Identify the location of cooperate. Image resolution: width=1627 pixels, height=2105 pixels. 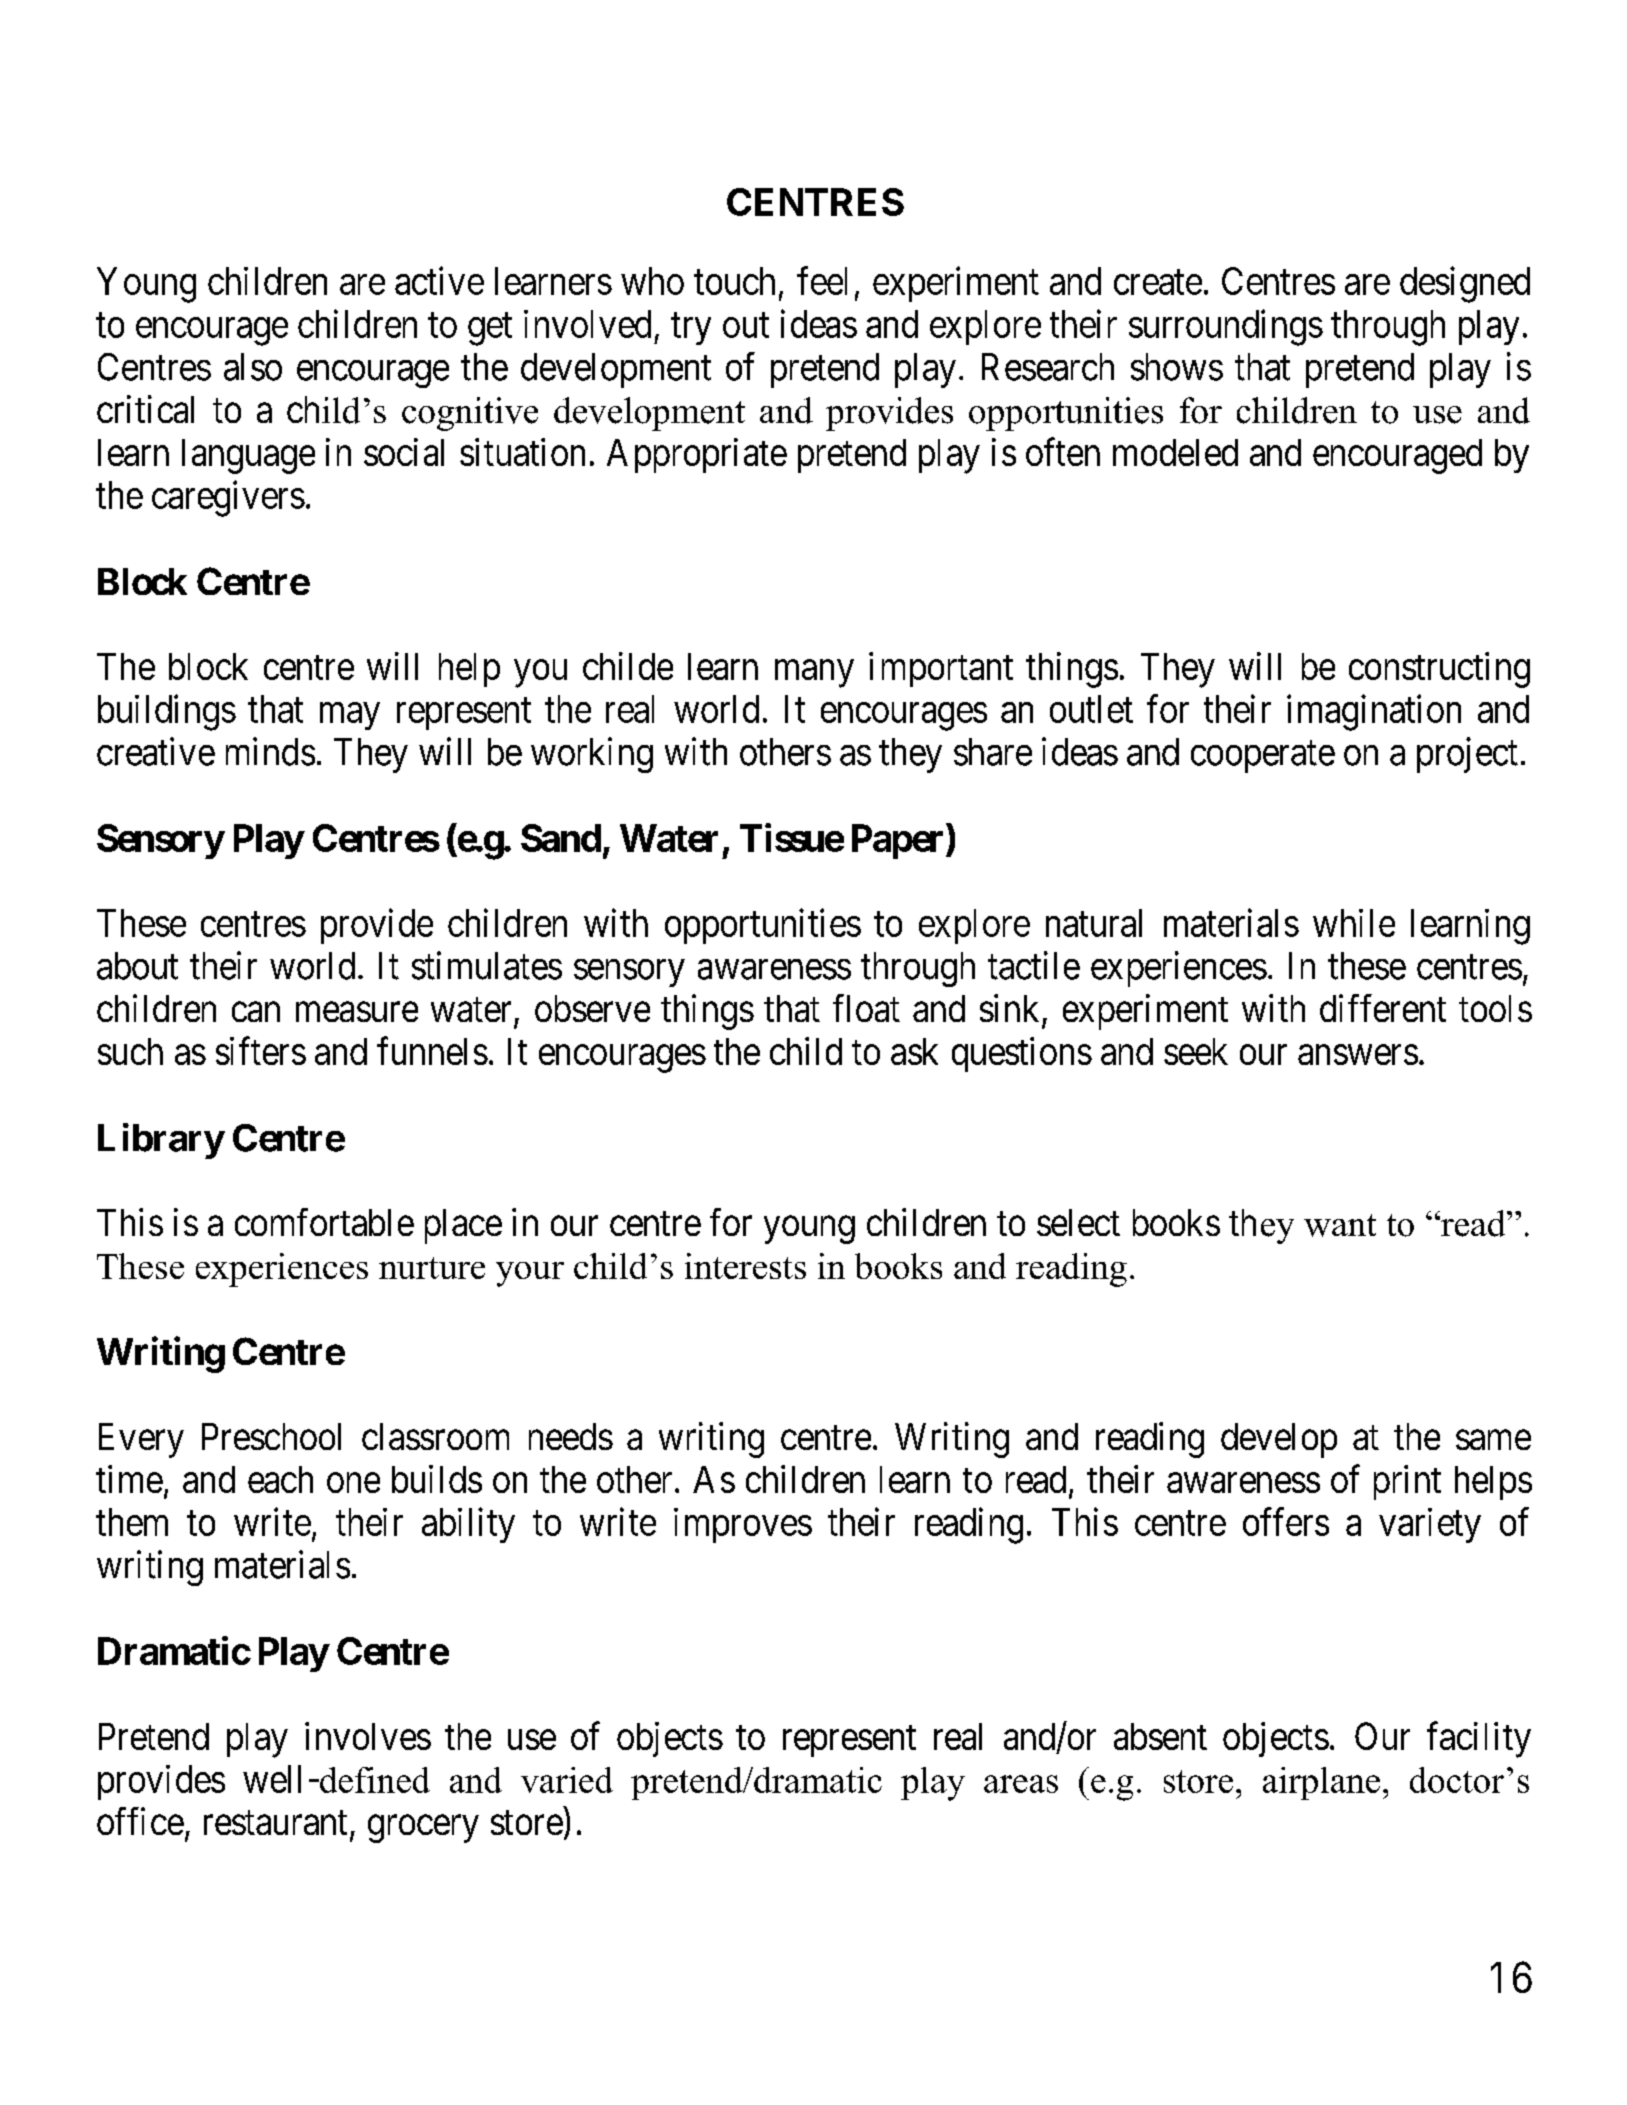
(1263, 757).
